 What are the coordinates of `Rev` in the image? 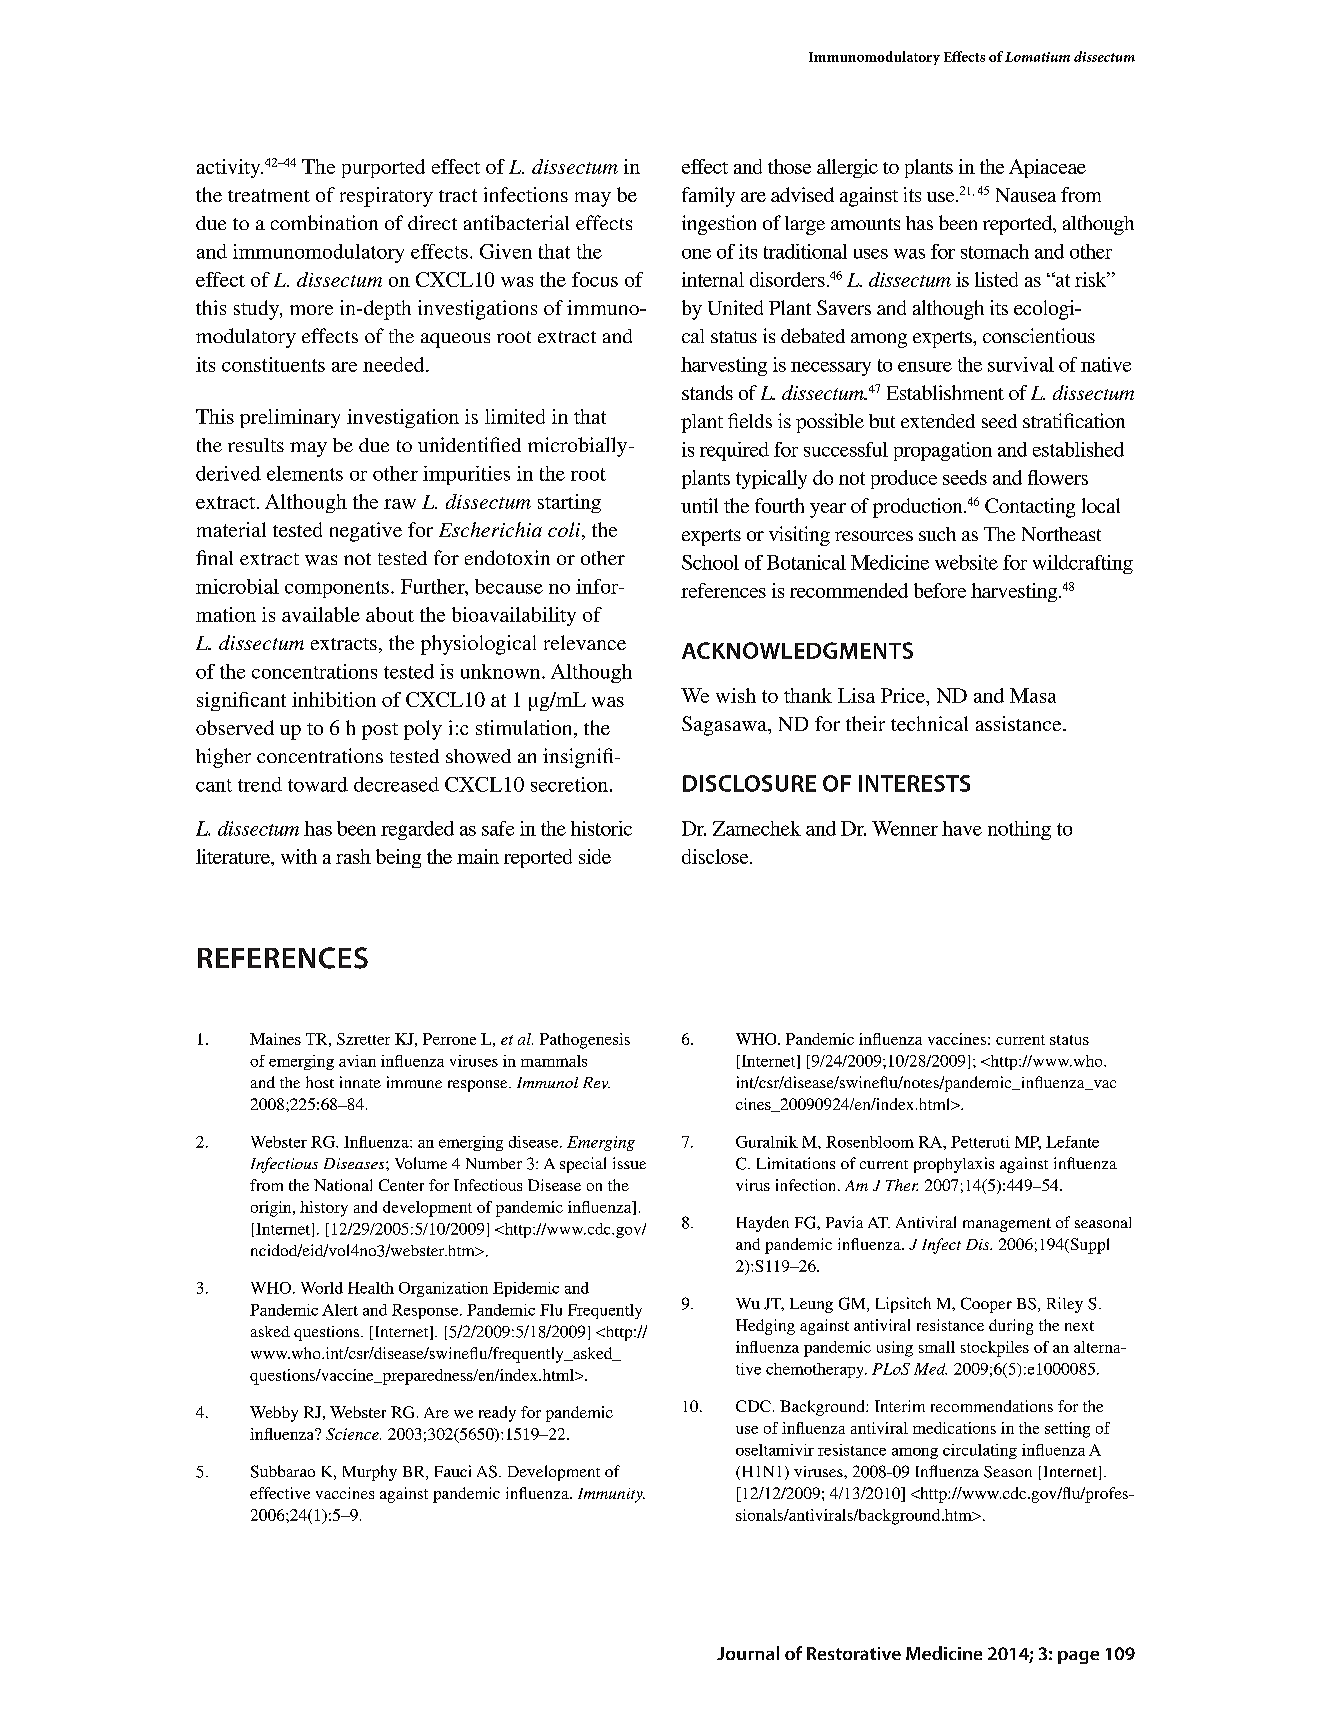 It's located at (596, 1083).
